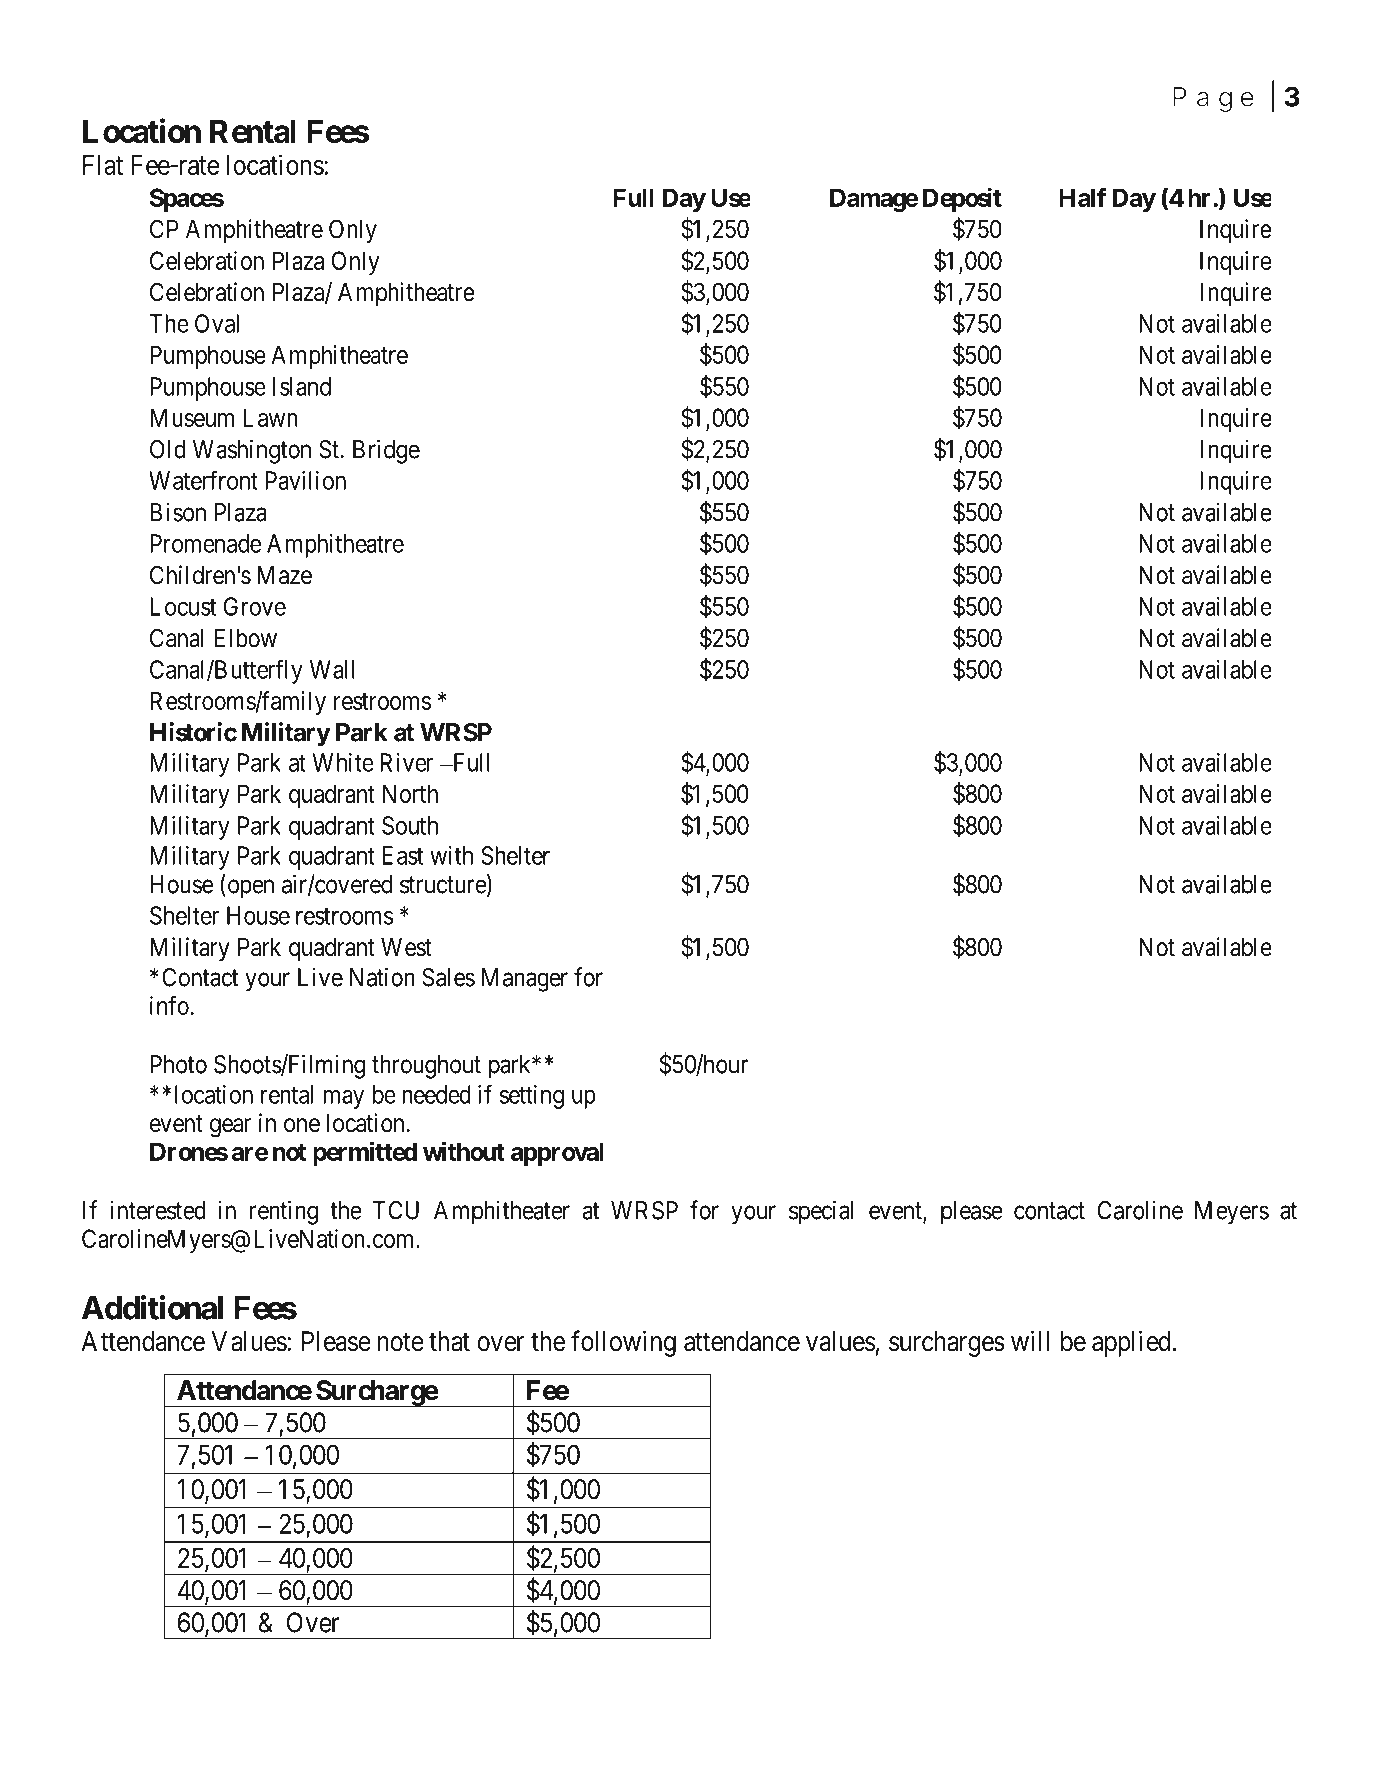  What do you see at coordinates (386, 451) in the page?
I see `Bridge` at bounding box center [386, 451].
